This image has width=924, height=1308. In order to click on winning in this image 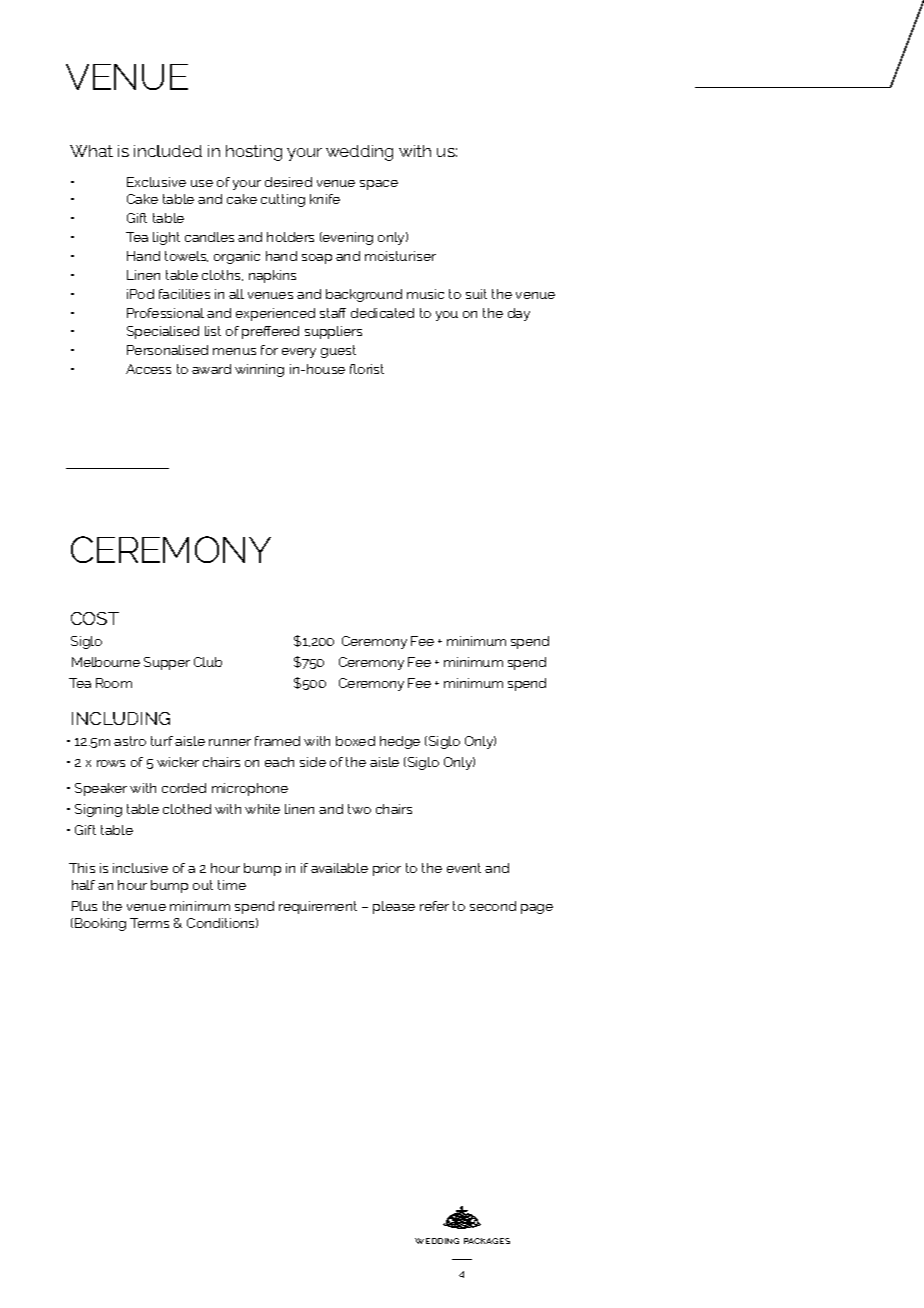, I will do `click(259, 370)`.
